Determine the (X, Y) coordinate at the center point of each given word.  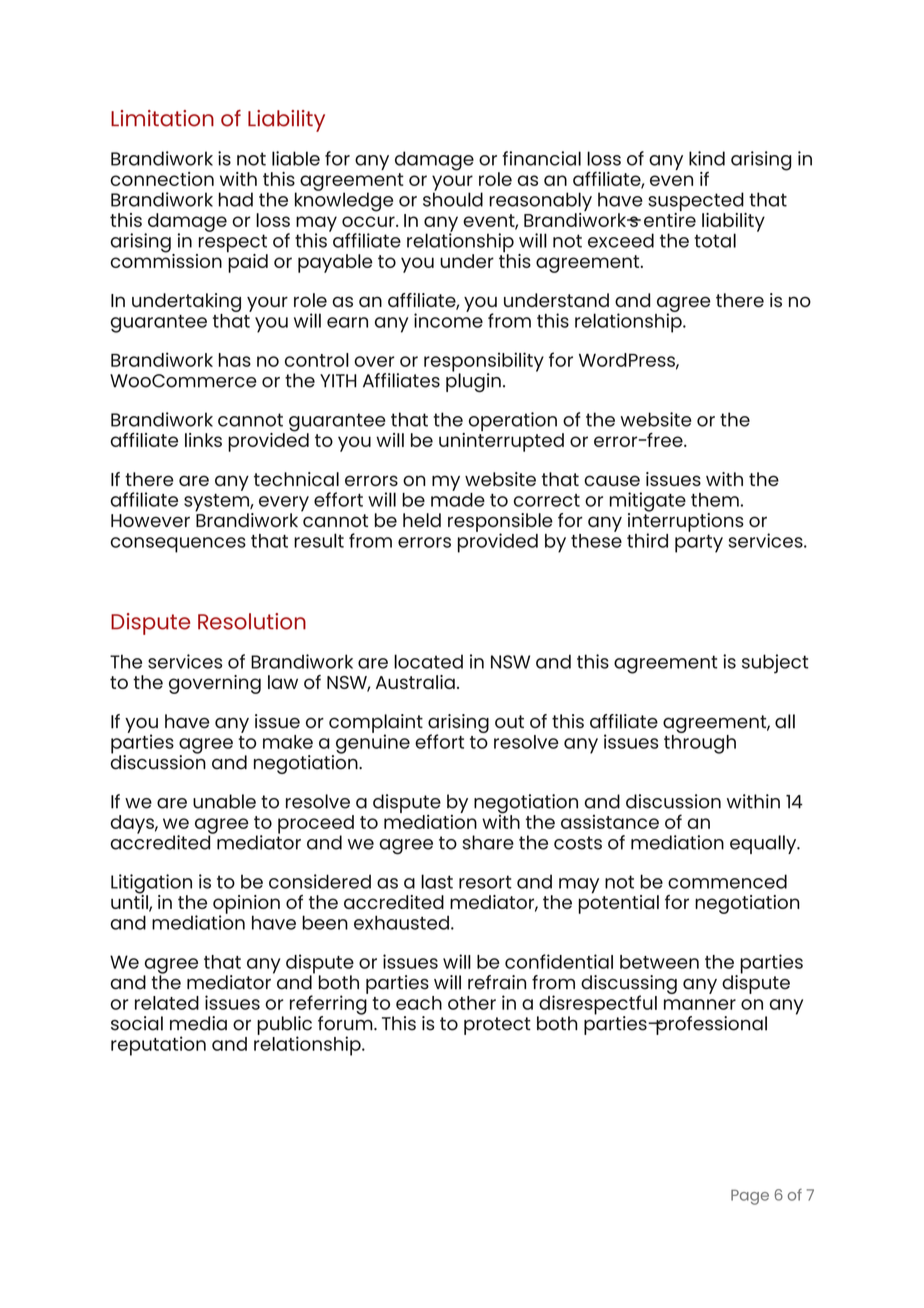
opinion (246, 905)
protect (497, 1026)
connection (162, 179)
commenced (727, 881)
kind (707, 158)
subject (775, 664)
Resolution (252, 621)
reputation (158, 1046)
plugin (473, 381)
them (715, 500)
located (428, 661)
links (203, 440)
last (437, 881)
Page (750, 1197)
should (453, 198)
